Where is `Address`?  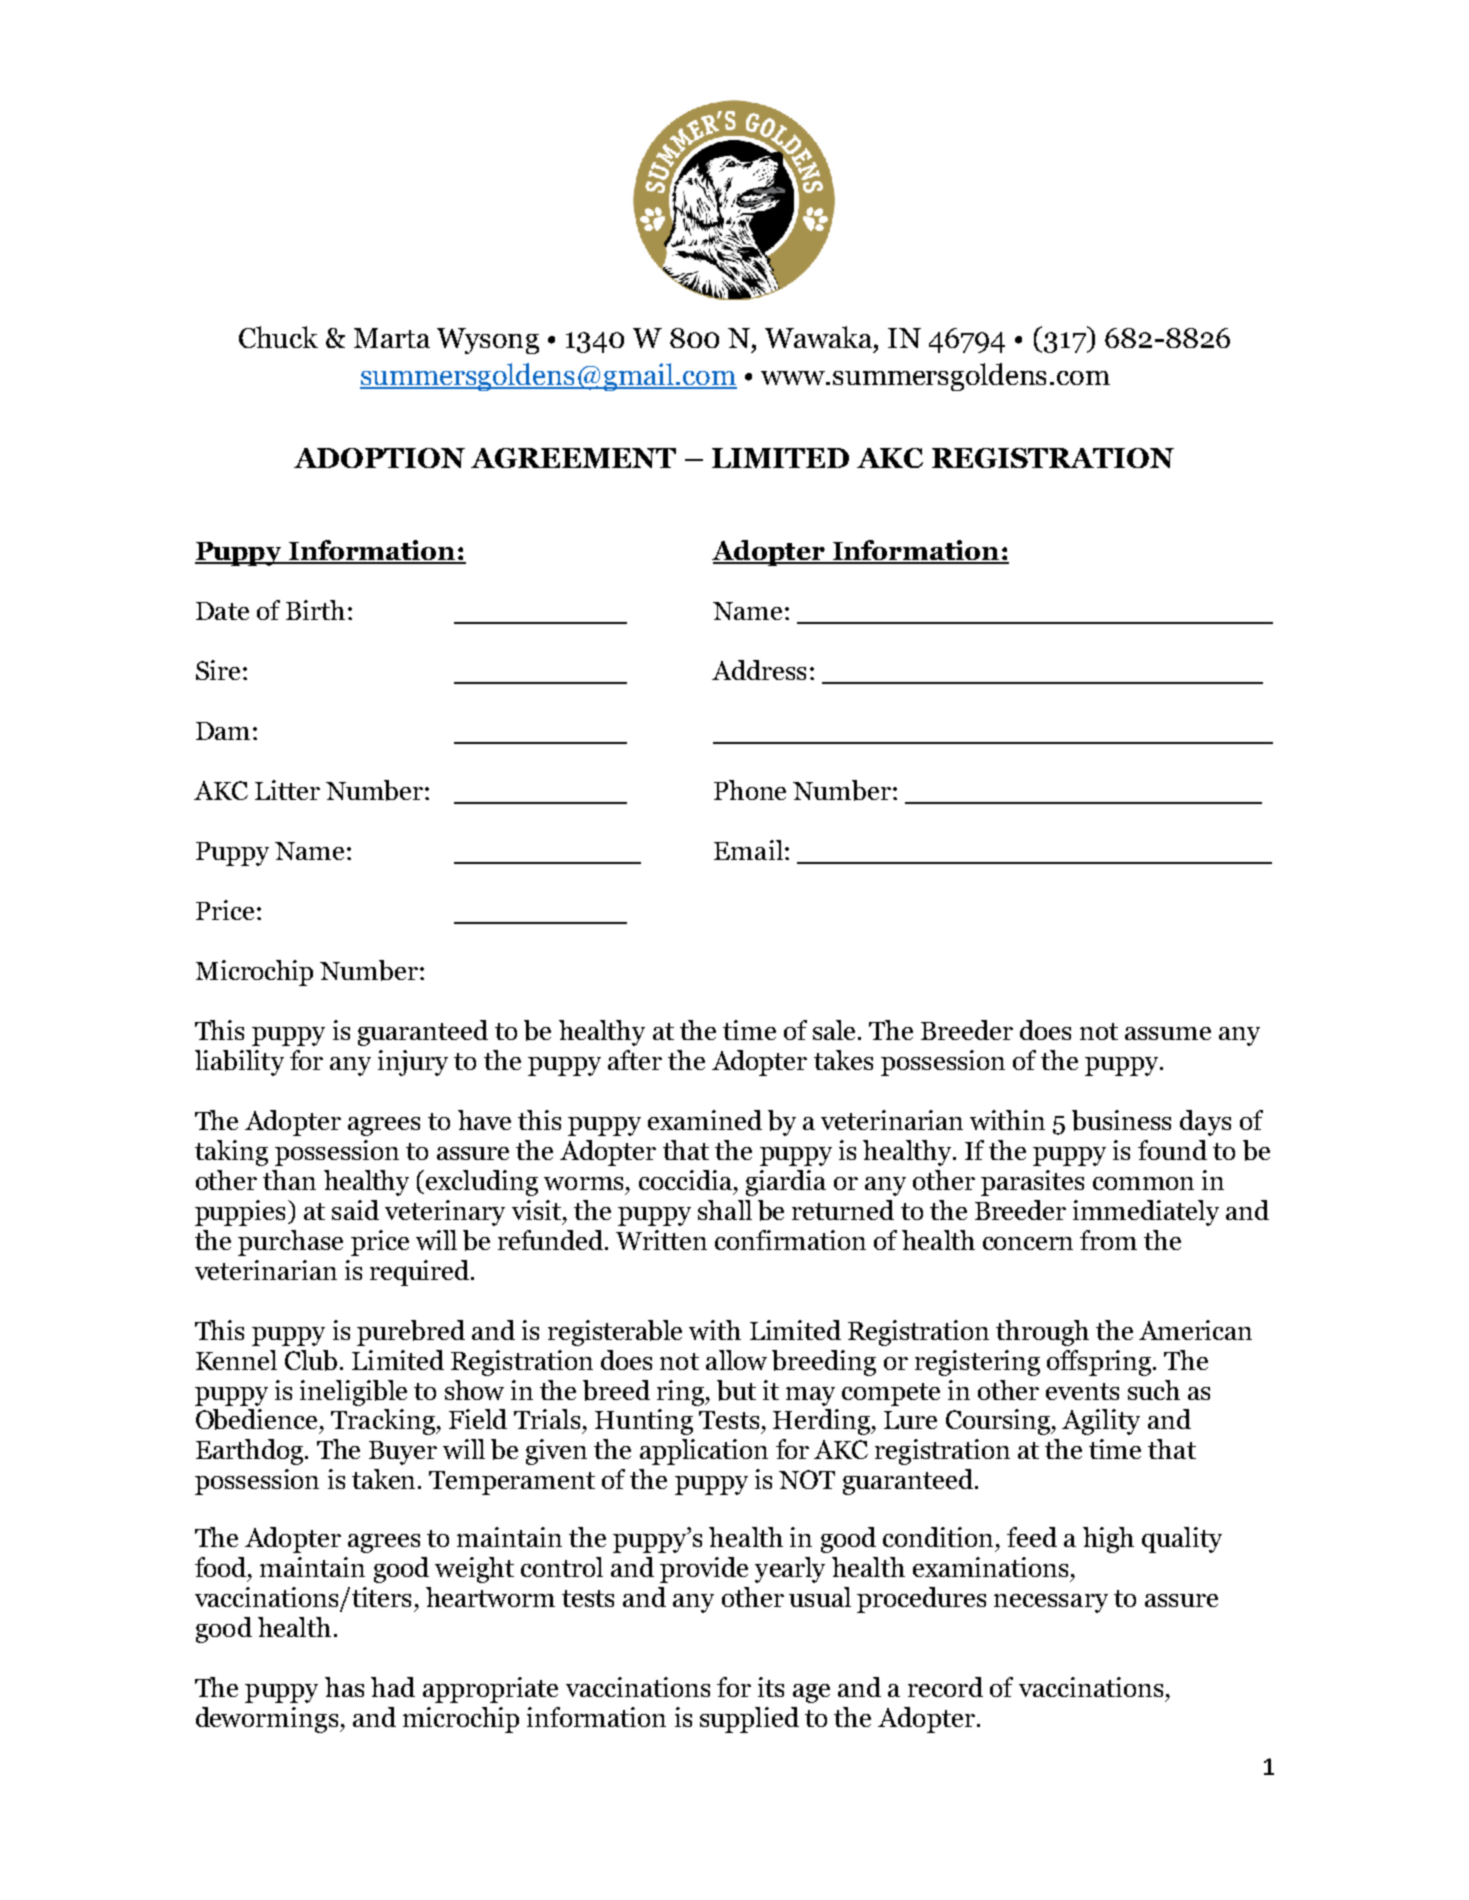 Address is located at coordinates (759, 670).
